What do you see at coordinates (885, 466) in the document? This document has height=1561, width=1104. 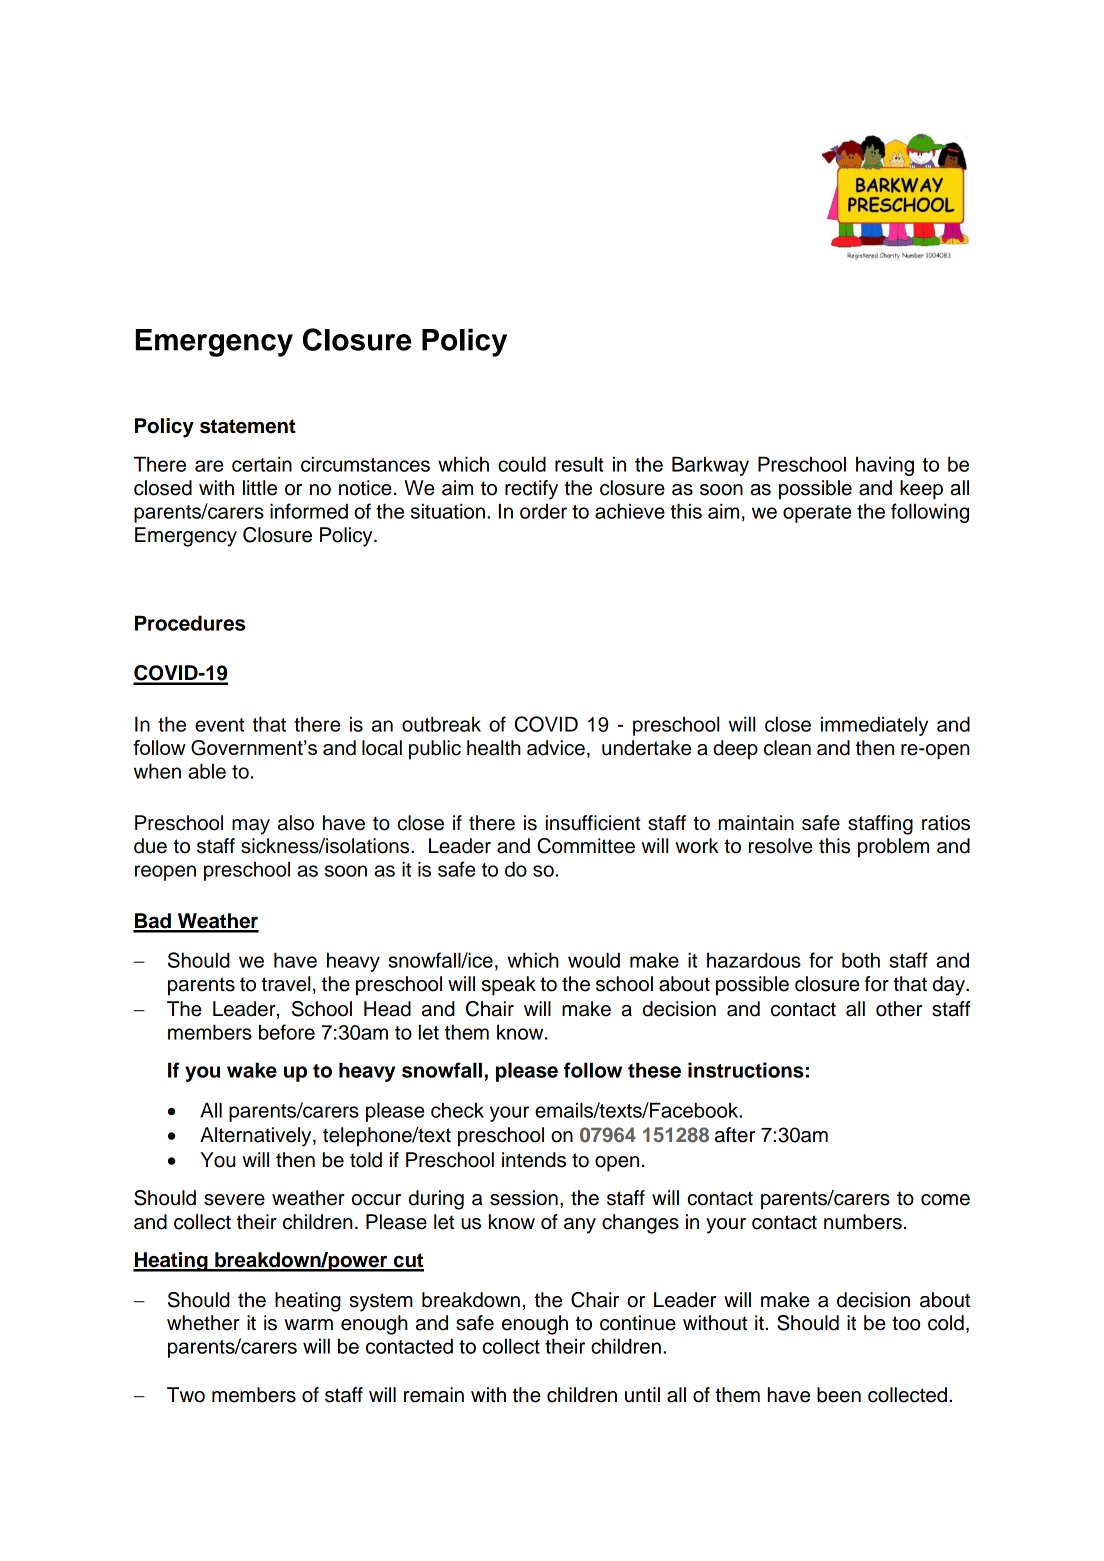 I see `having` at bounding box center [885, 466].
